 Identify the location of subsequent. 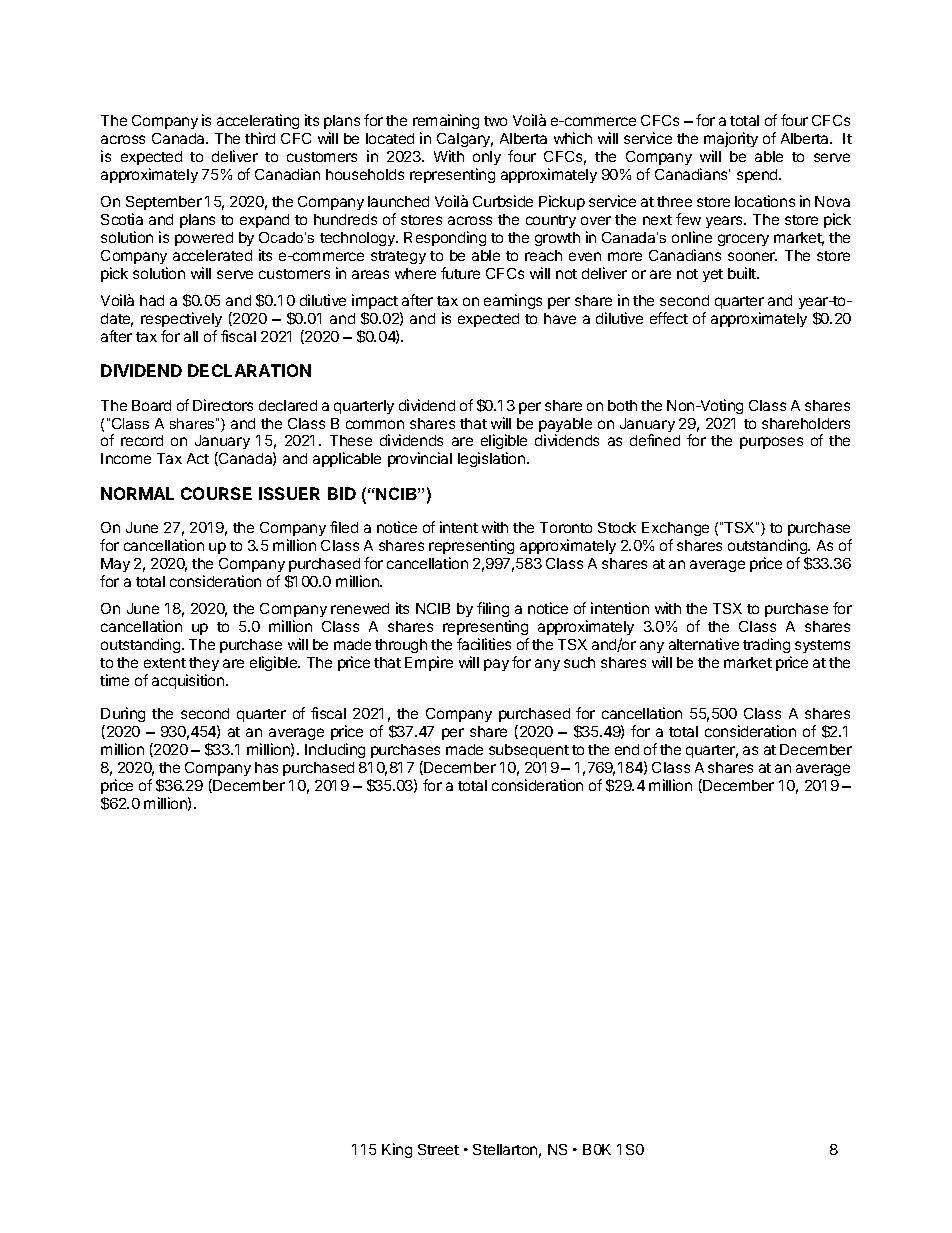
(529, 751).
